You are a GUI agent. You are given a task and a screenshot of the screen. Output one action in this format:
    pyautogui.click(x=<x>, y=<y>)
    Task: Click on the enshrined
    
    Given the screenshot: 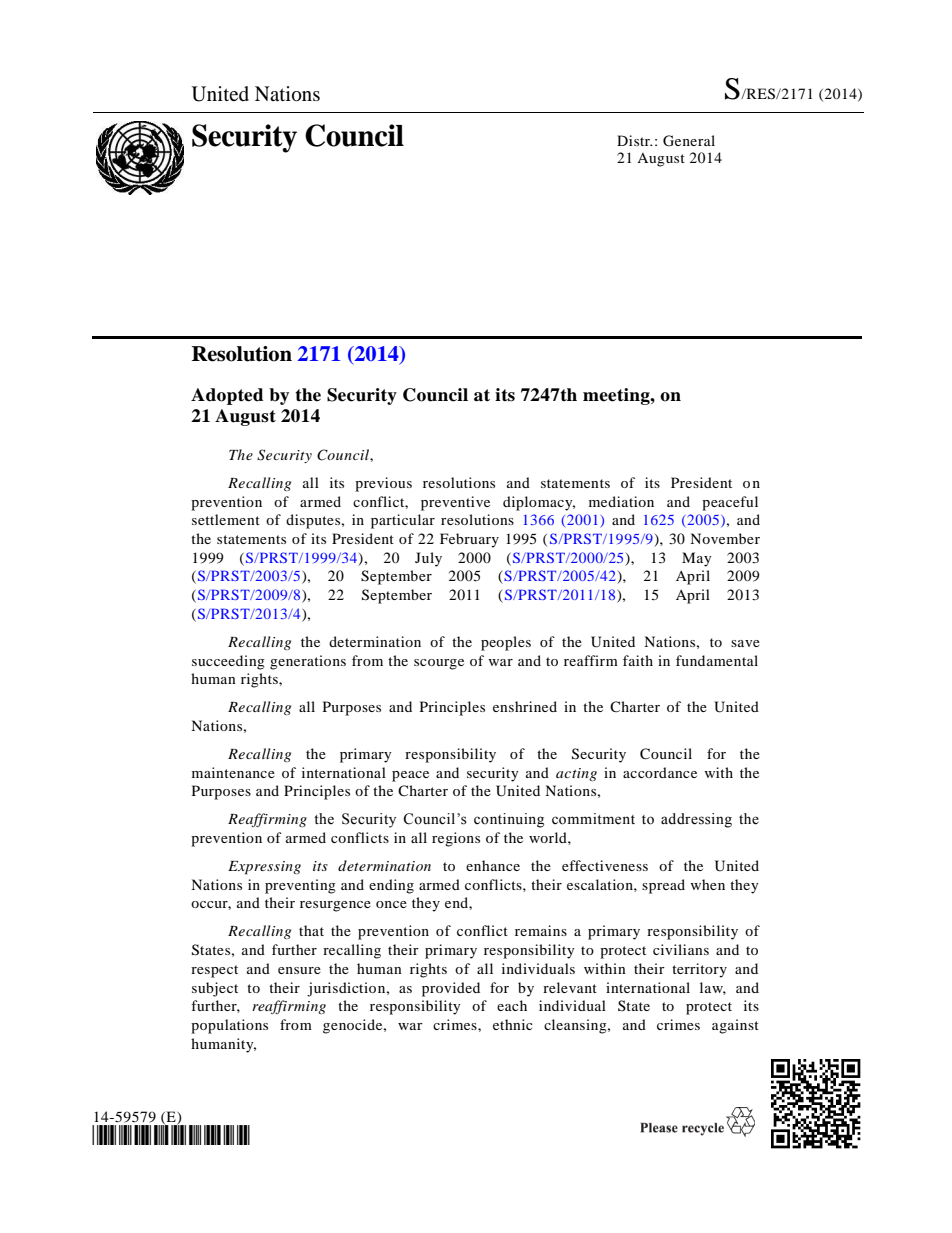 What is the action you would take?
    pyautogui.click(x=525, y=706)
